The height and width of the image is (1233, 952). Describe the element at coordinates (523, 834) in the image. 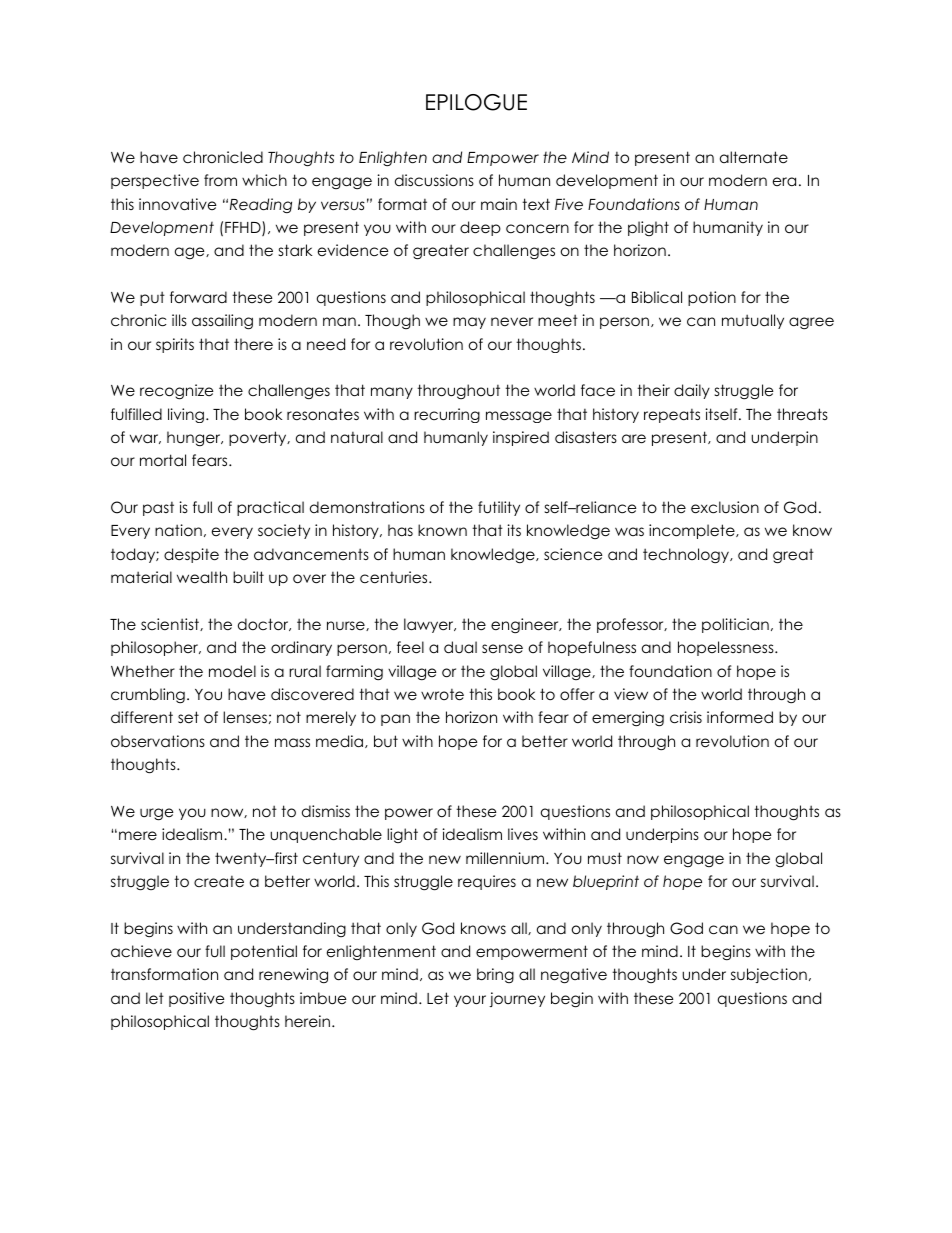

I see `lives` at that location.
